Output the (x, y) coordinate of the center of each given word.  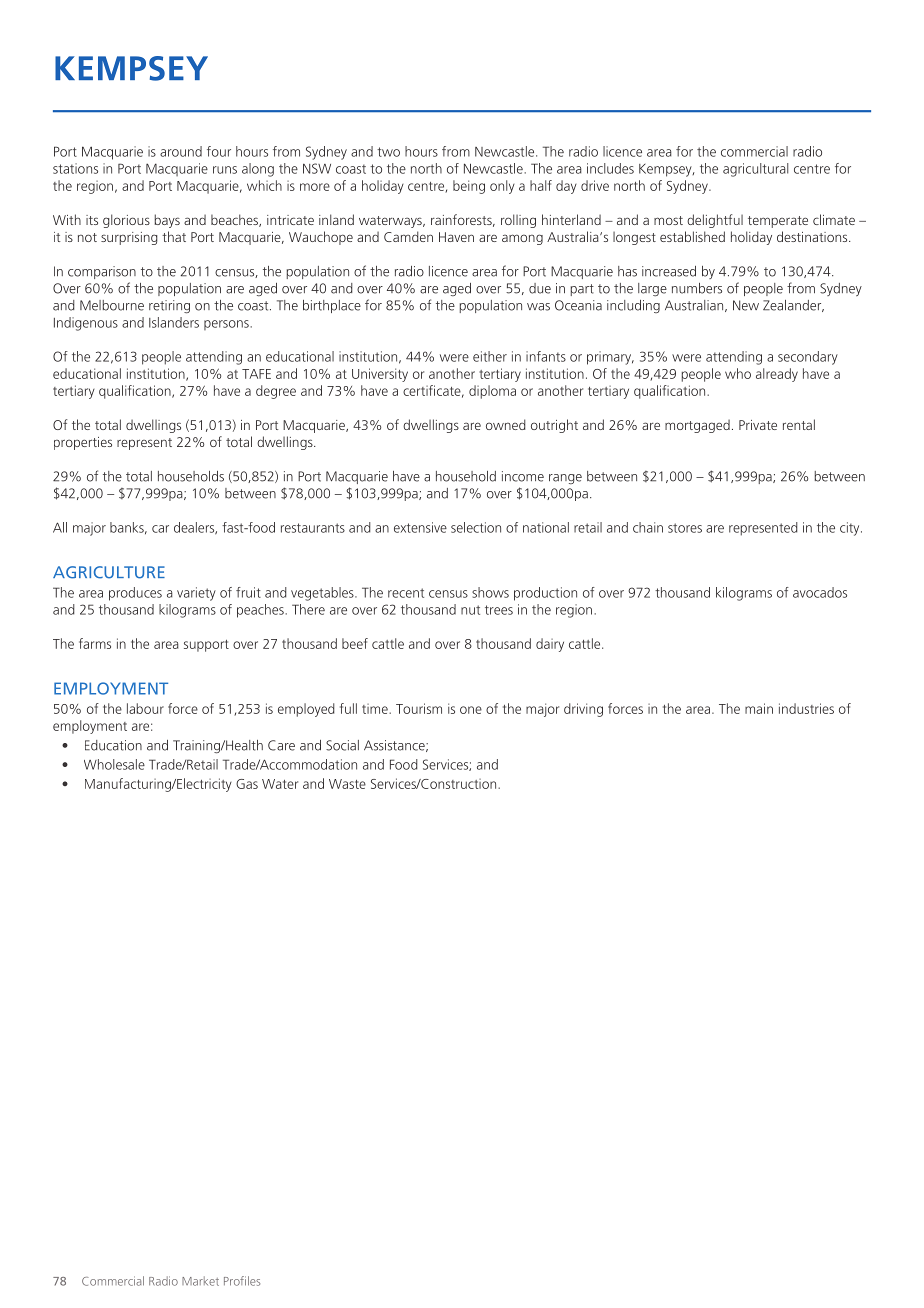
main (759, 708)
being (469, 187)
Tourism (419, 708)
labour (145, 708)
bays (167, 221)
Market (200, 1281)
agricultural (755, 170)
